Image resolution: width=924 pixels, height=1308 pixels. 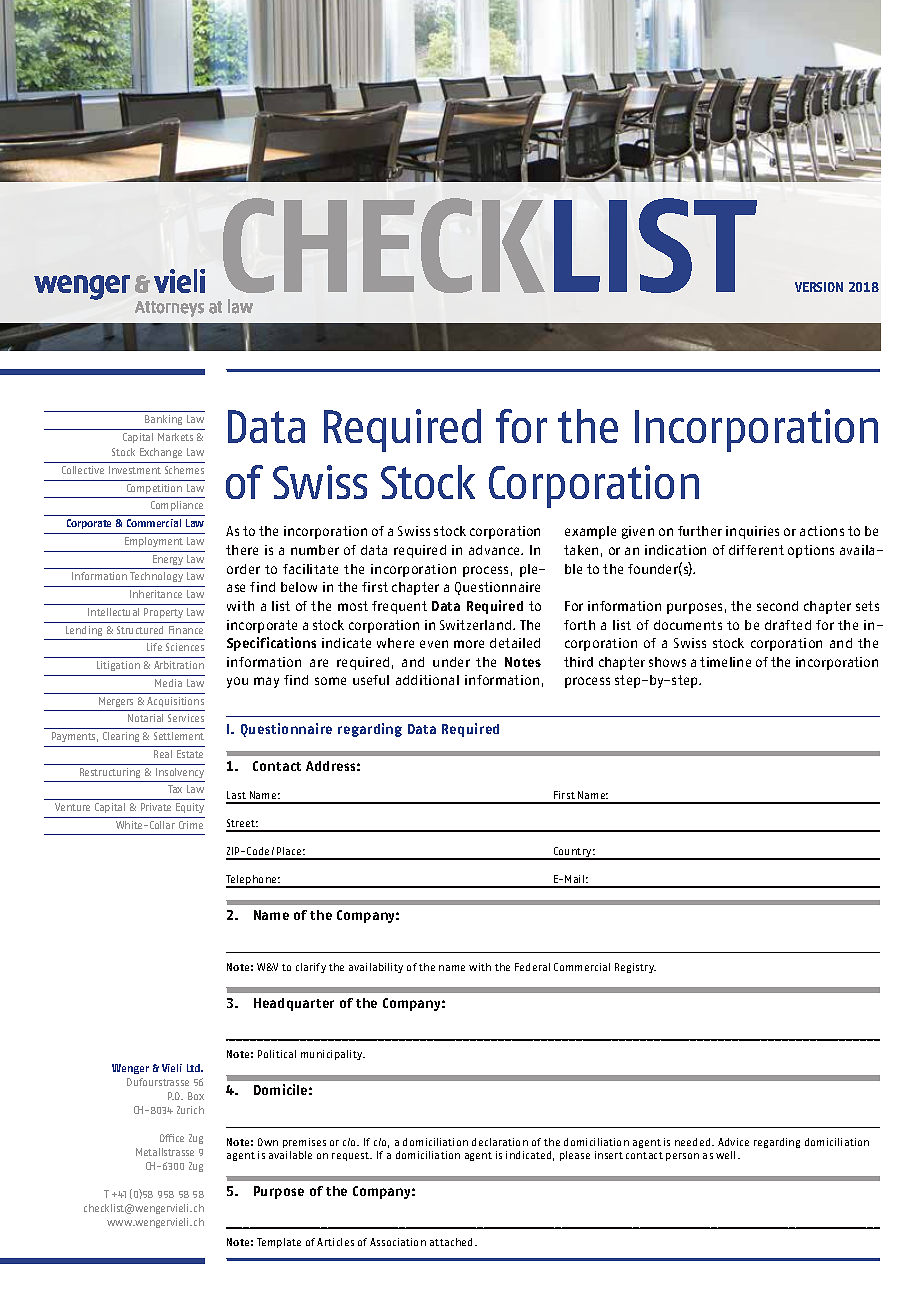 What do you see at coordinates (427, 680) in the page?
I see `additional` at bounding box center [427, 680].
